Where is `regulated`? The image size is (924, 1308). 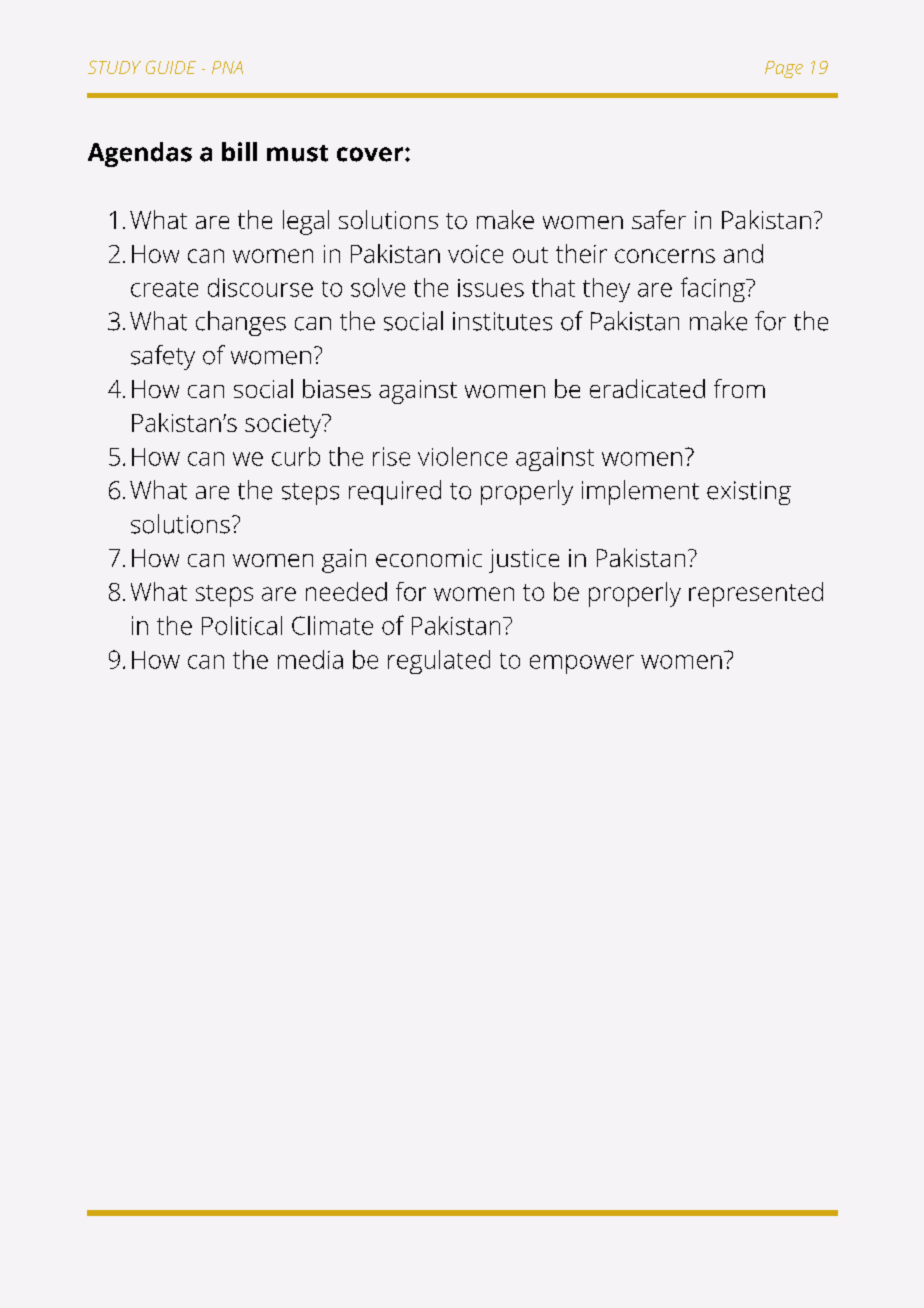 regulated is located at coordinates (439, 662).
